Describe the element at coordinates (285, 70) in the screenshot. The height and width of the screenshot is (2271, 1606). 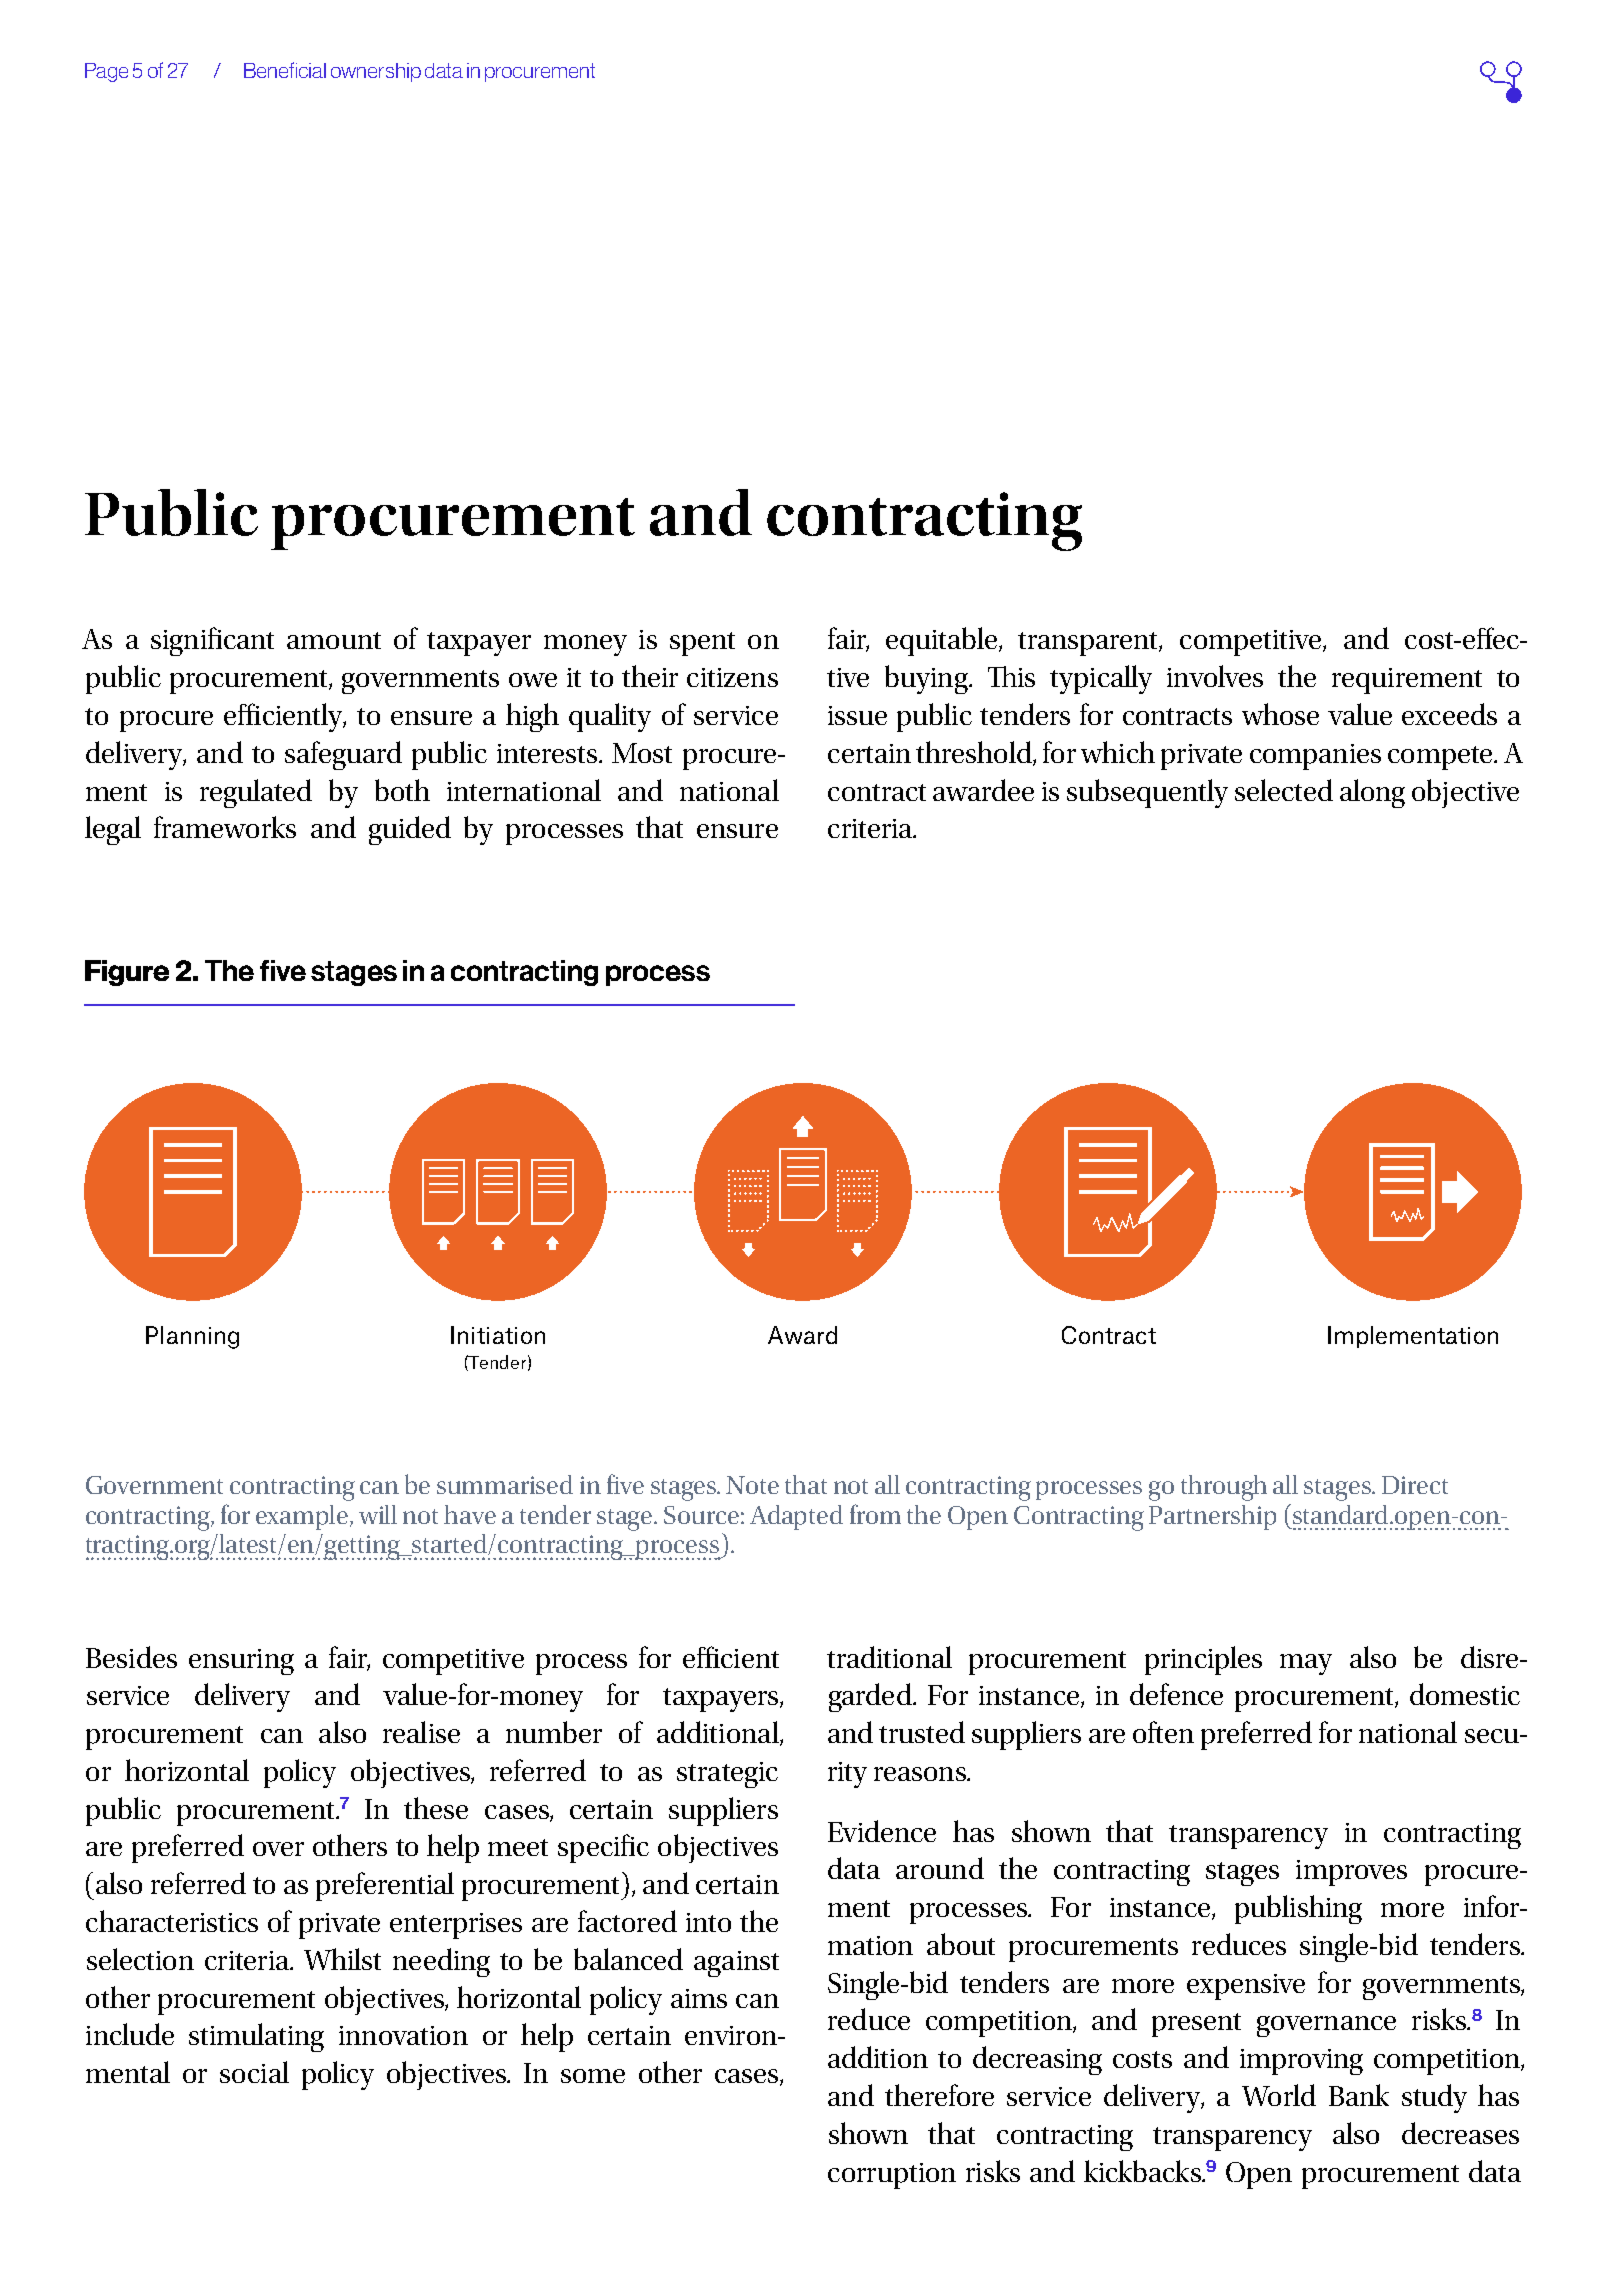
I see `Beneficial` at that location.
